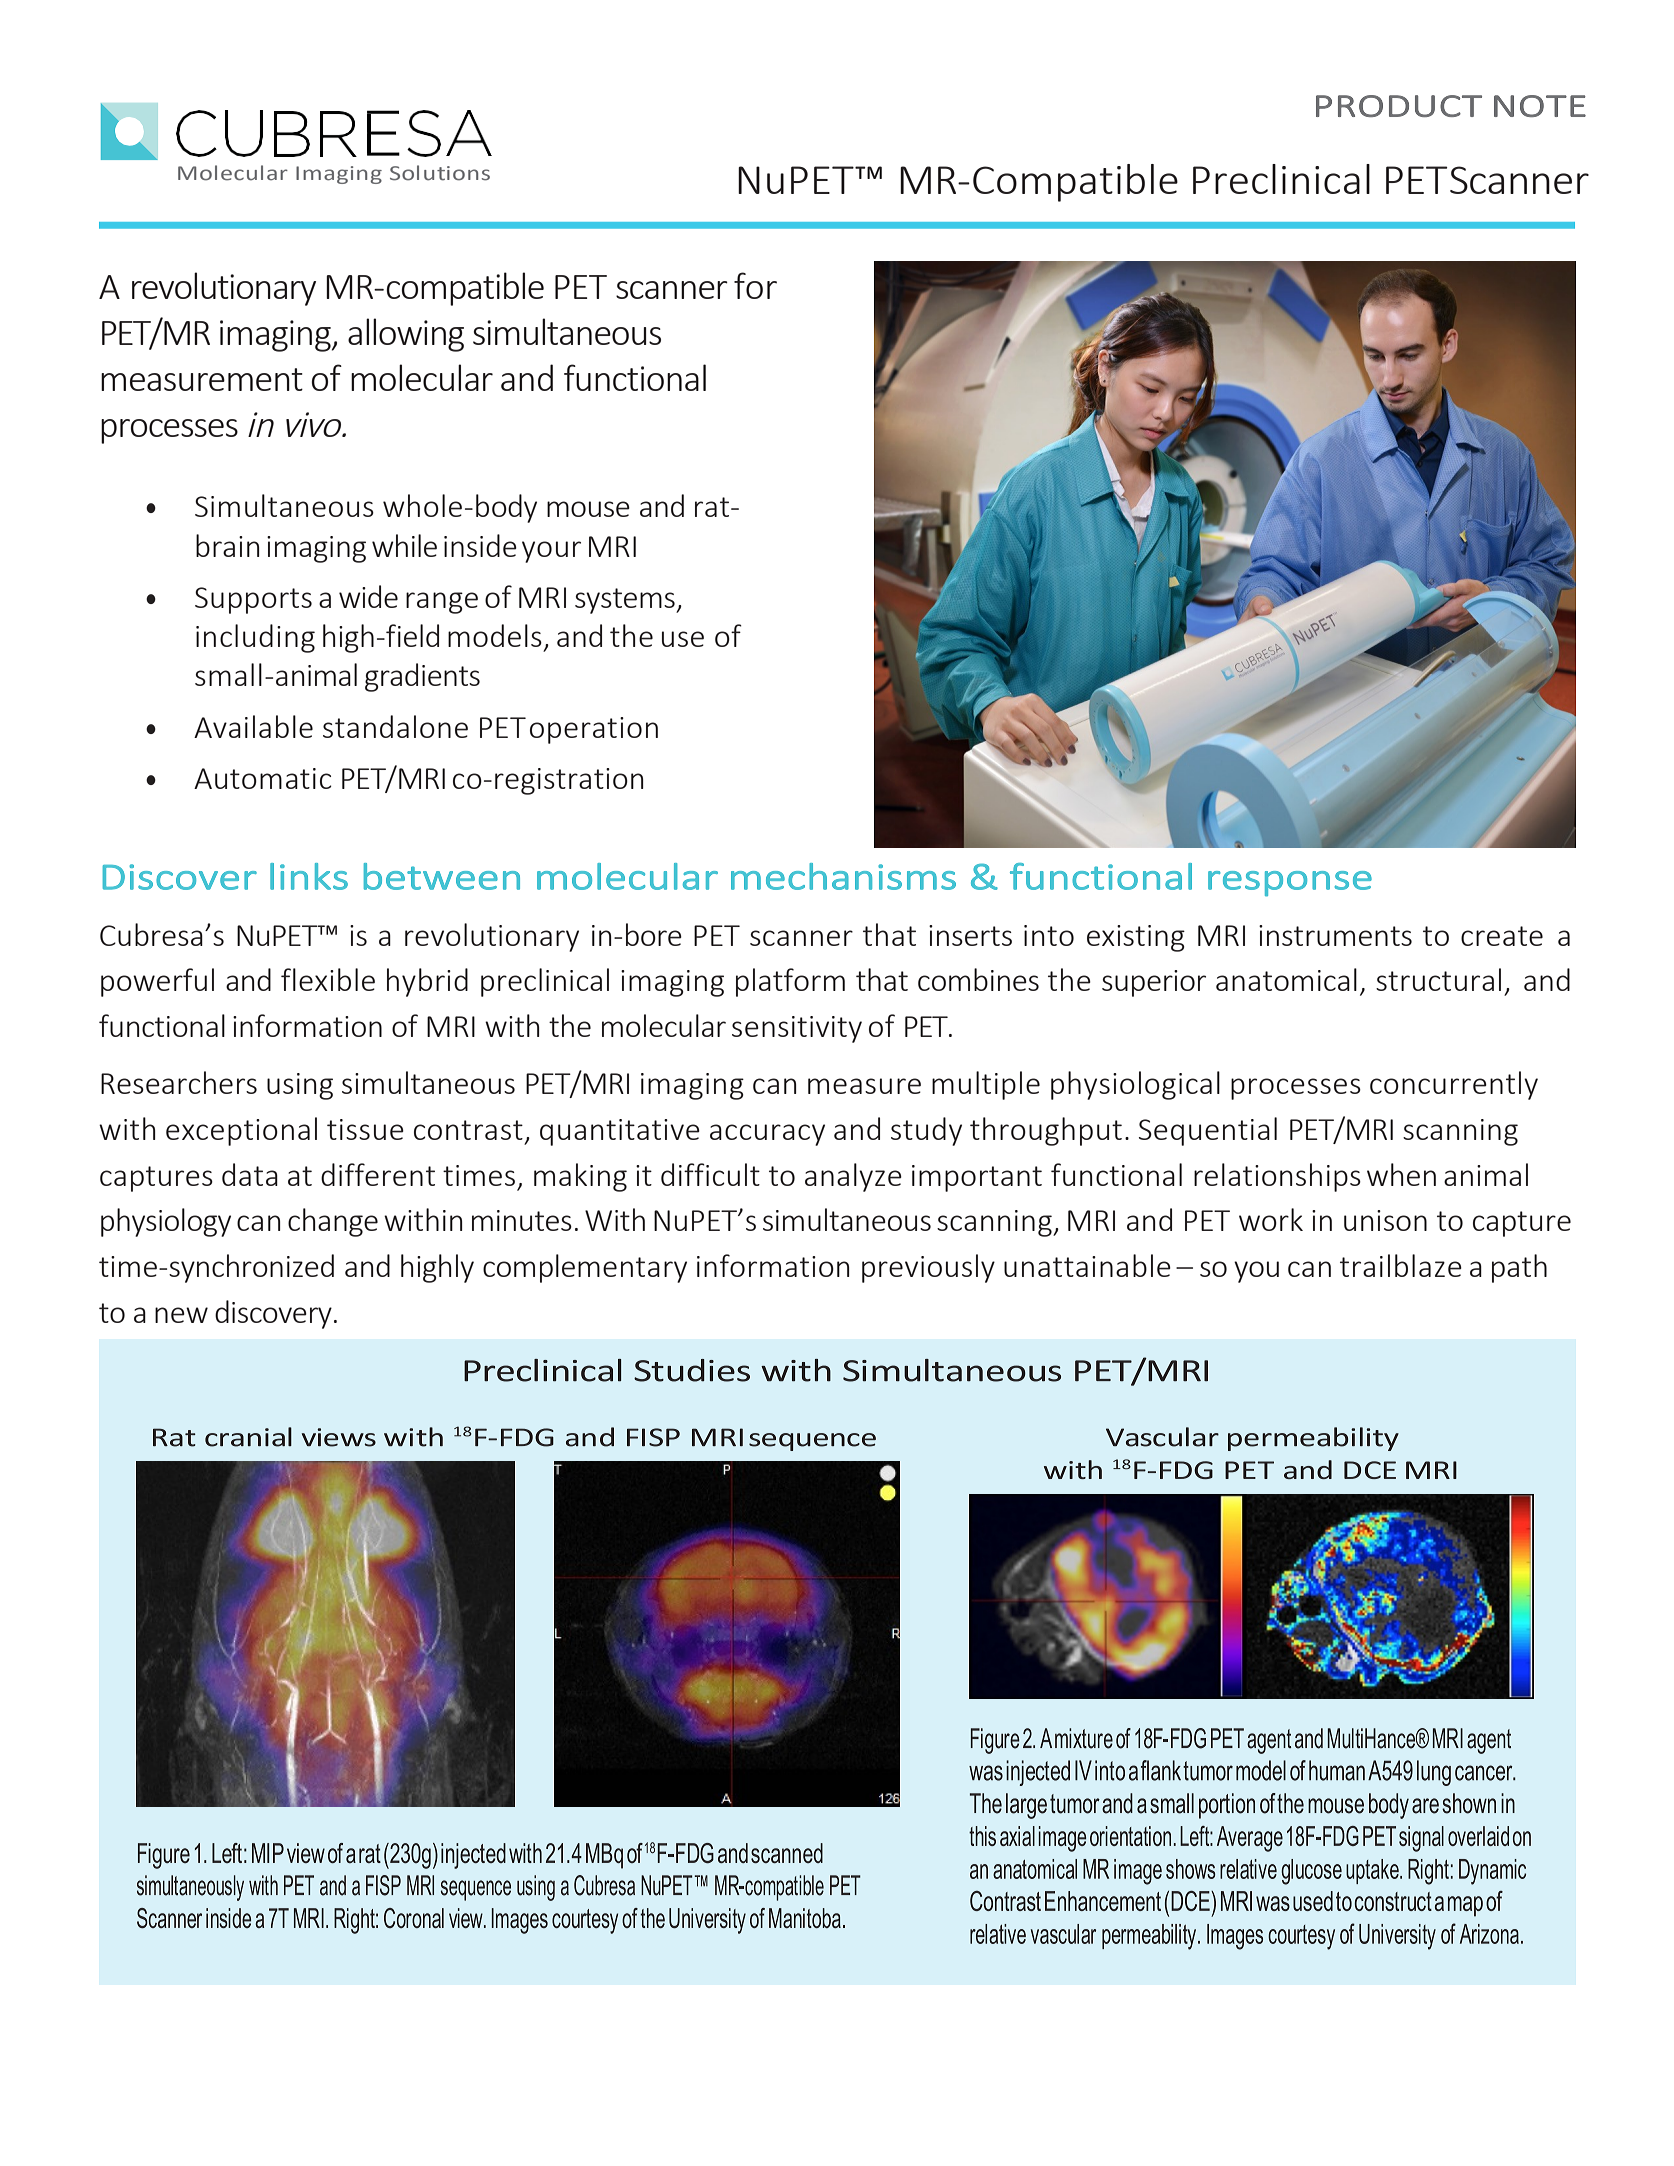 This screenshot has width=1674, height=2166. Describe the element at coordinates (928, 1268) in the screenshot. I see `previously` at that location.
